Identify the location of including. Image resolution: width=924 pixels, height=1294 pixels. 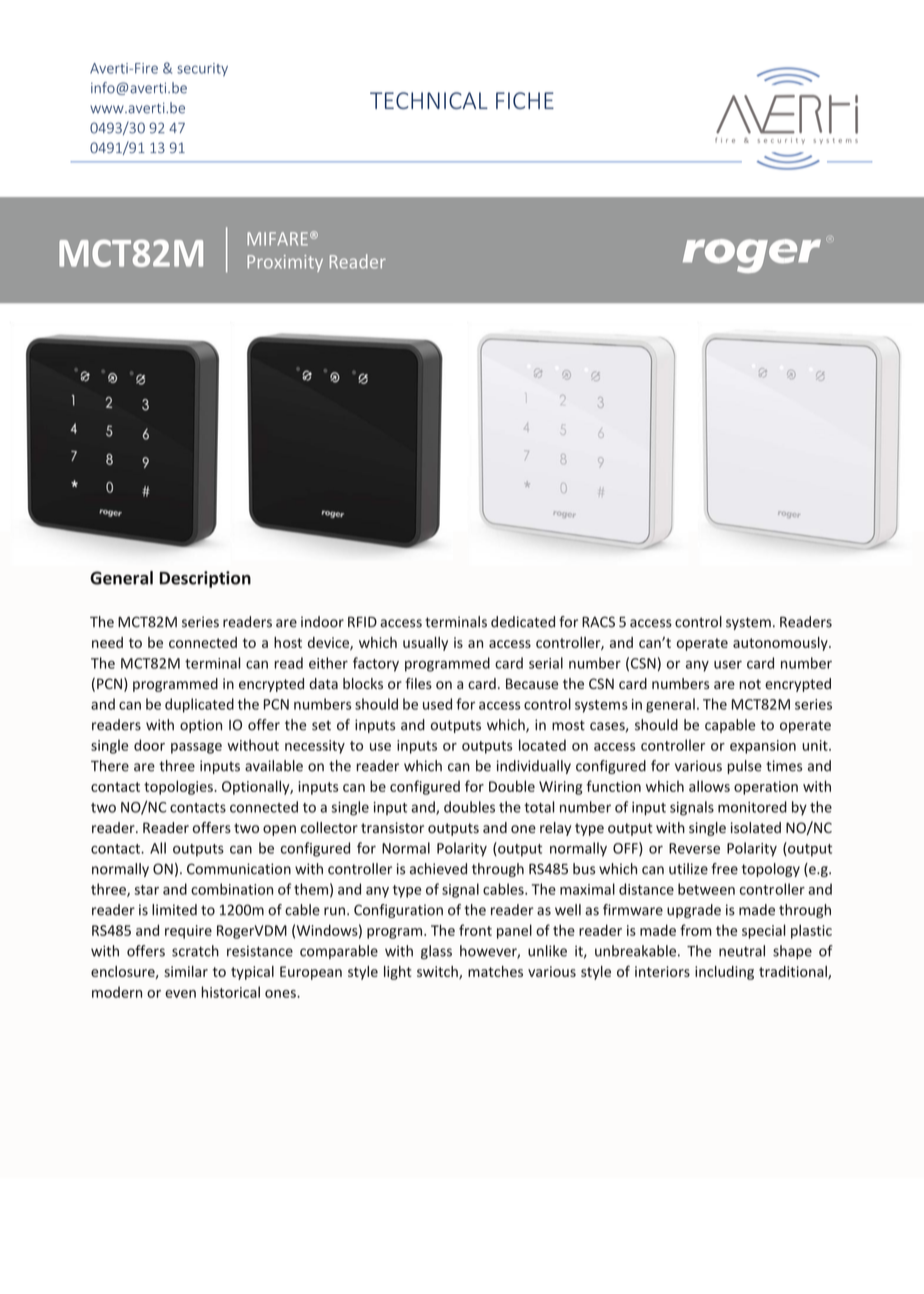
(724, 973).
